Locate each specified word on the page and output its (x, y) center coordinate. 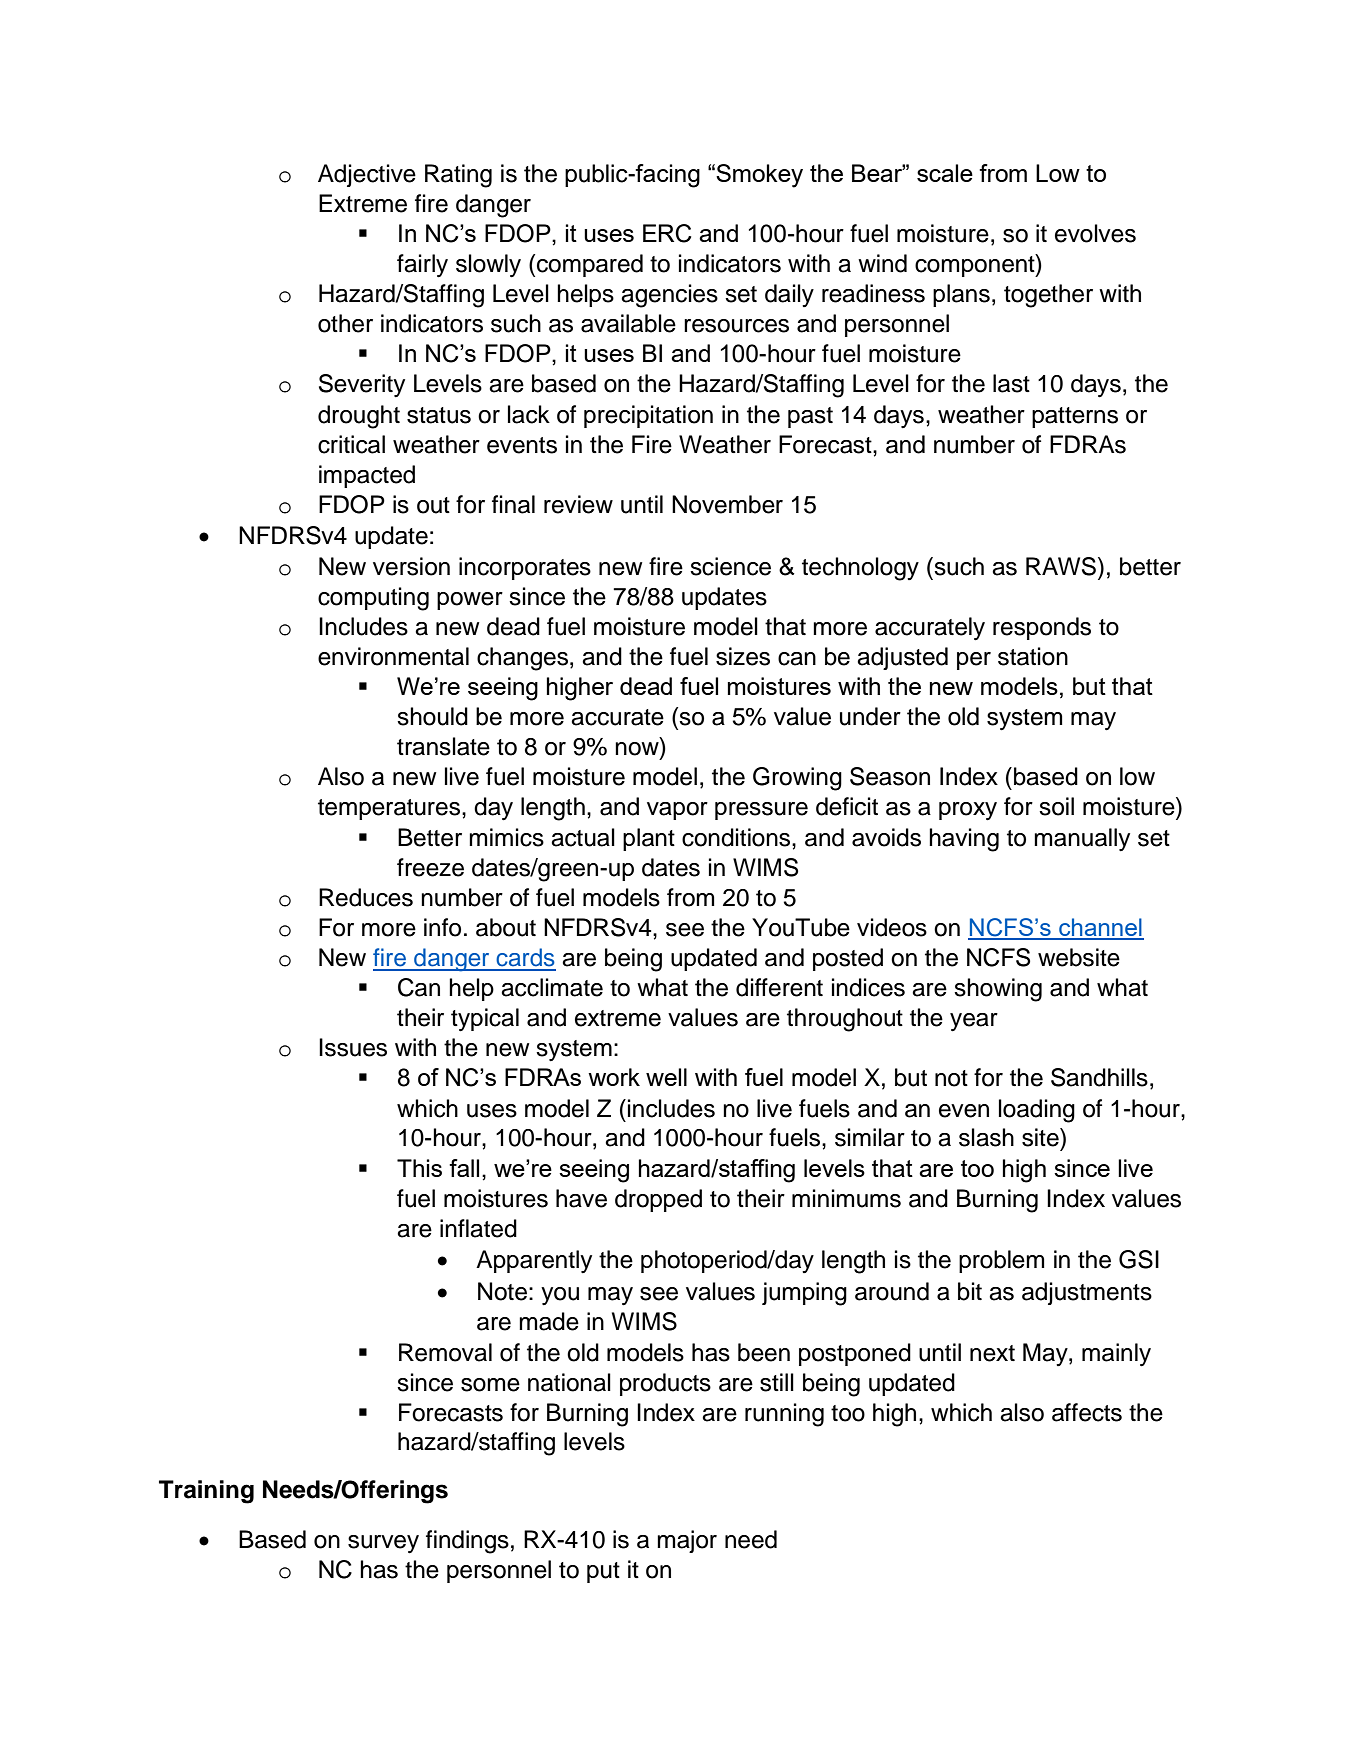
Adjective (367, 175)
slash (986, 1137)
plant (649, 839)
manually (1082, 839)
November (727, 504)
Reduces (366, 897)
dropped (658, 1200)
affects (1087, 1412)
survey (383, 1544)
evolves (1095, 233)
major (687, 1541)
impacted (367, 476)
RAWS (1062, 566)
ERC (667, 233)
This (419, 1168)
